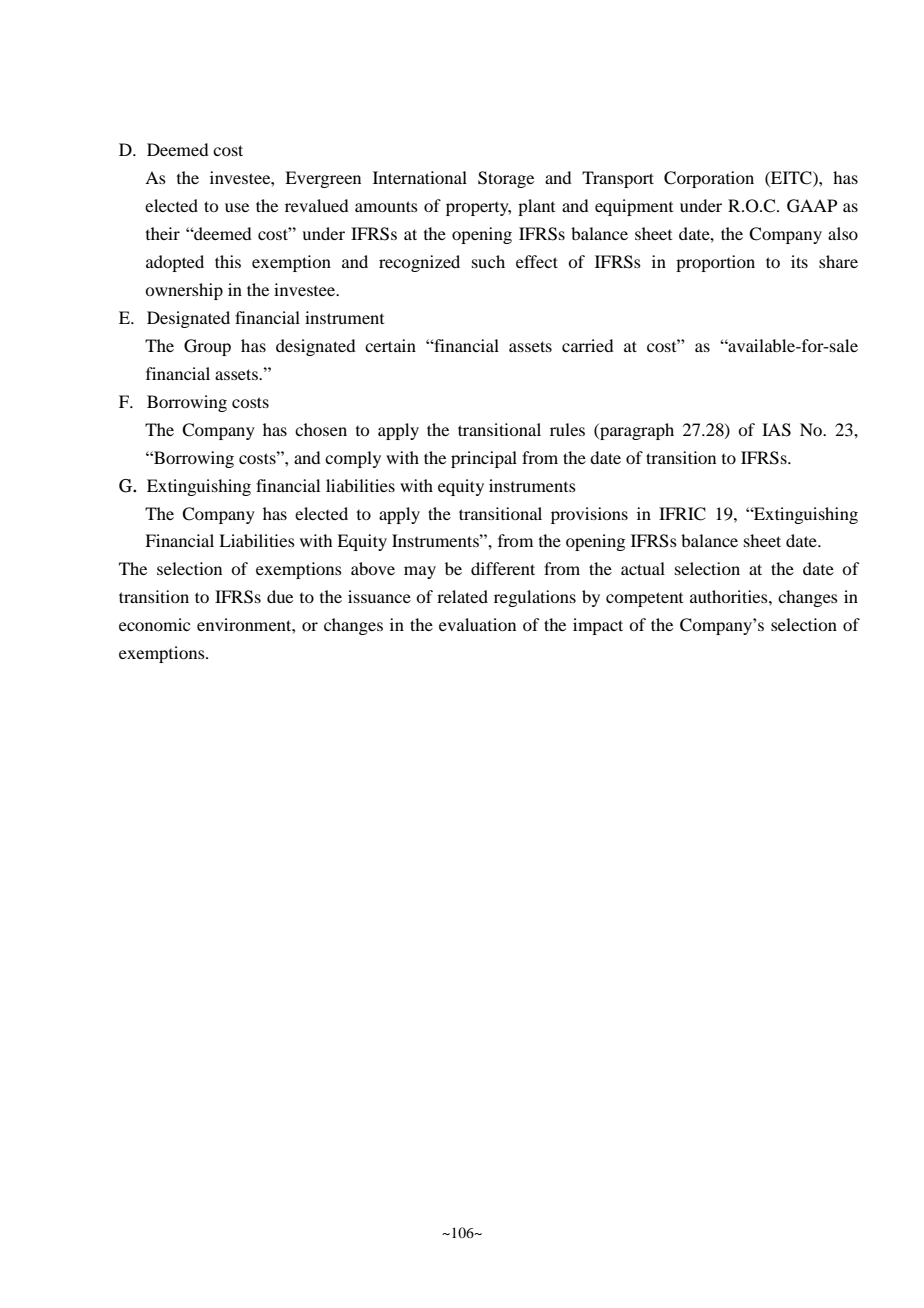  Describe the element at coordinates (776, 430) in the document. I see `IAS` at that location.
